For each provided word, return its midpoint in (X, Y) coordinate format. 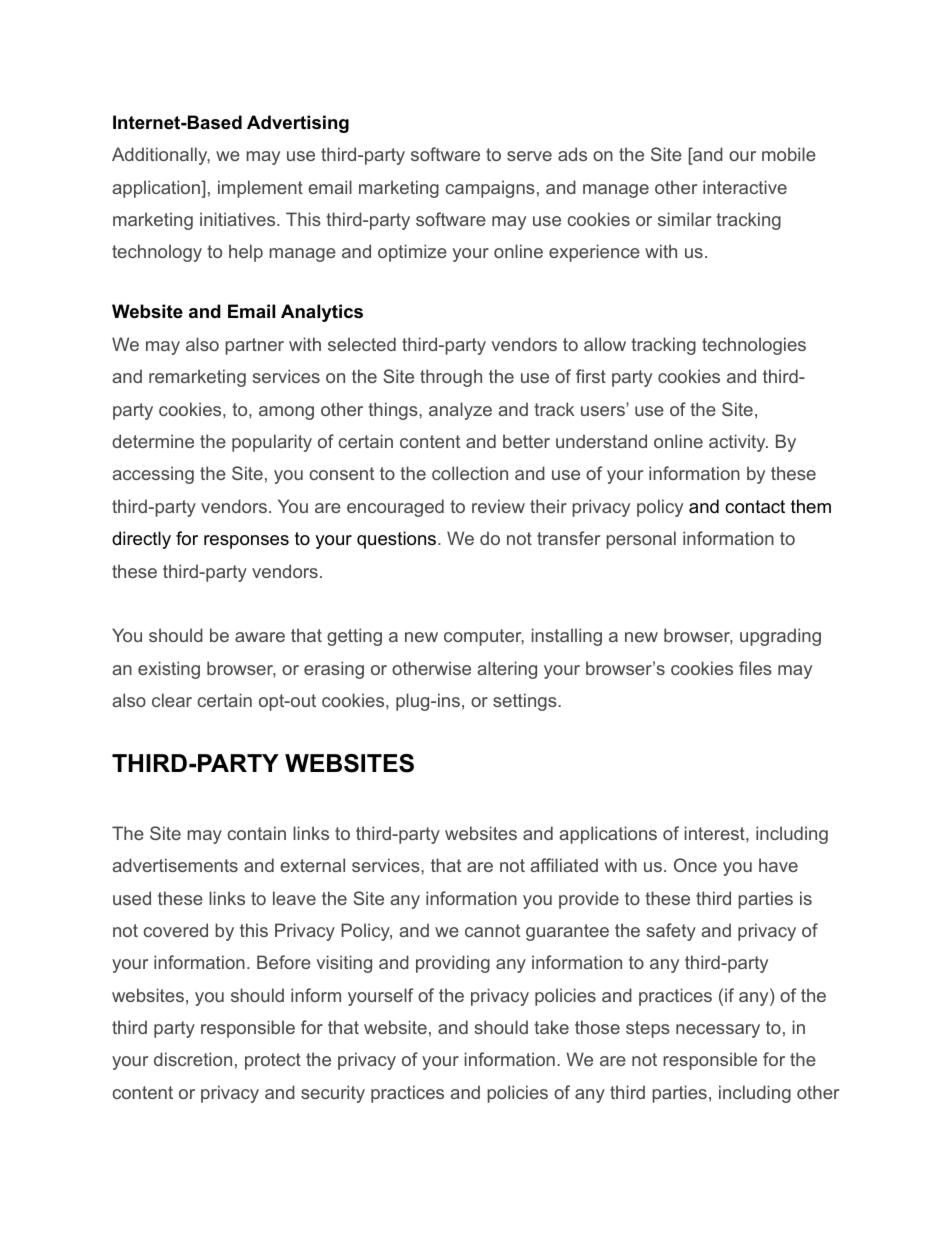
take (551, 1027)
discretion (193, 1059)
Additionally (161, 156)
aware (260, 637)
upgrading (780, 637)
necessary (718, 1031)
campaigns (490, 189)
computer (484, 637)
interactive (745, 187)
